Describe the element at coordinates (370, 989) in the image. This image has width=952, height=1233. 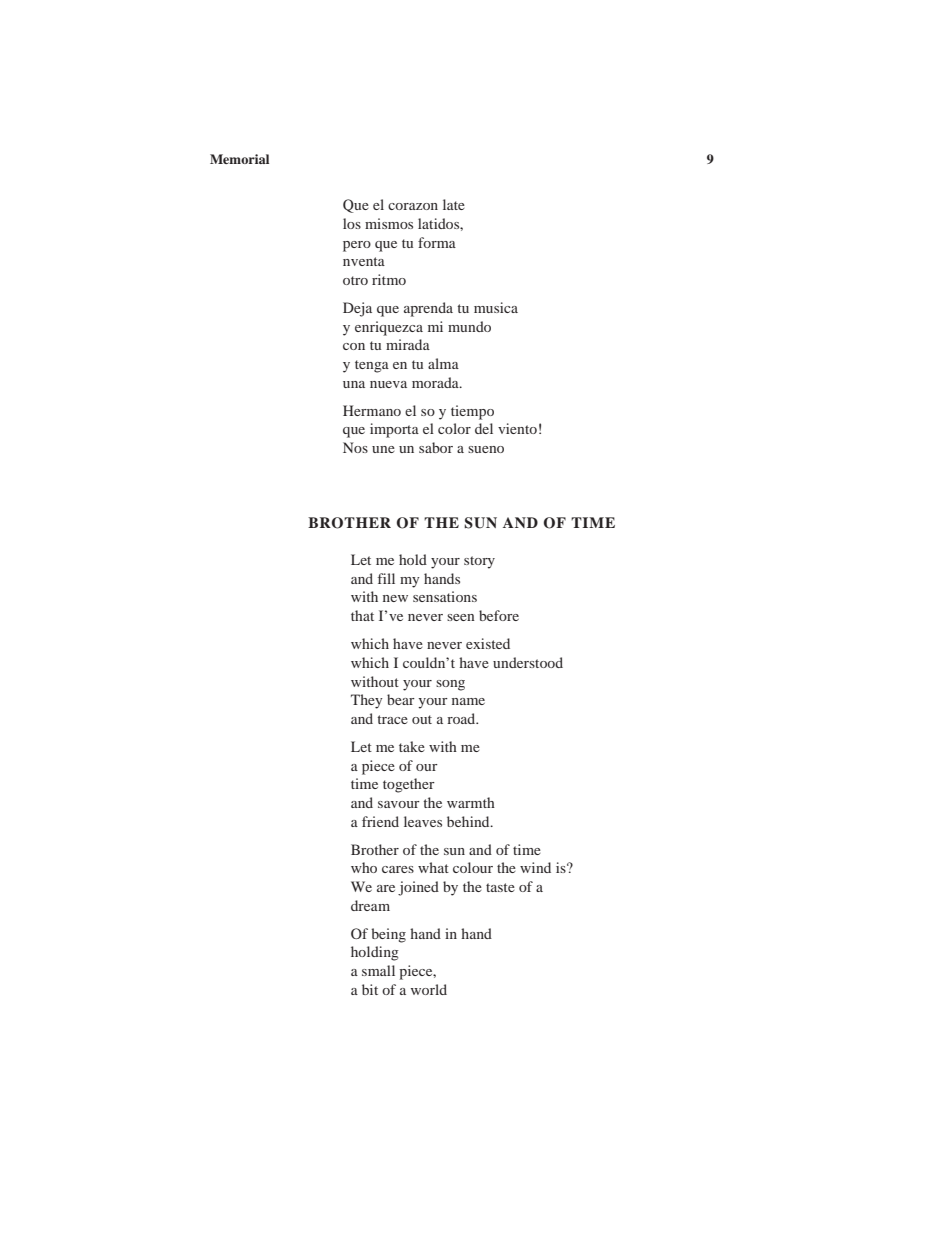
I see `bit` at that location.
